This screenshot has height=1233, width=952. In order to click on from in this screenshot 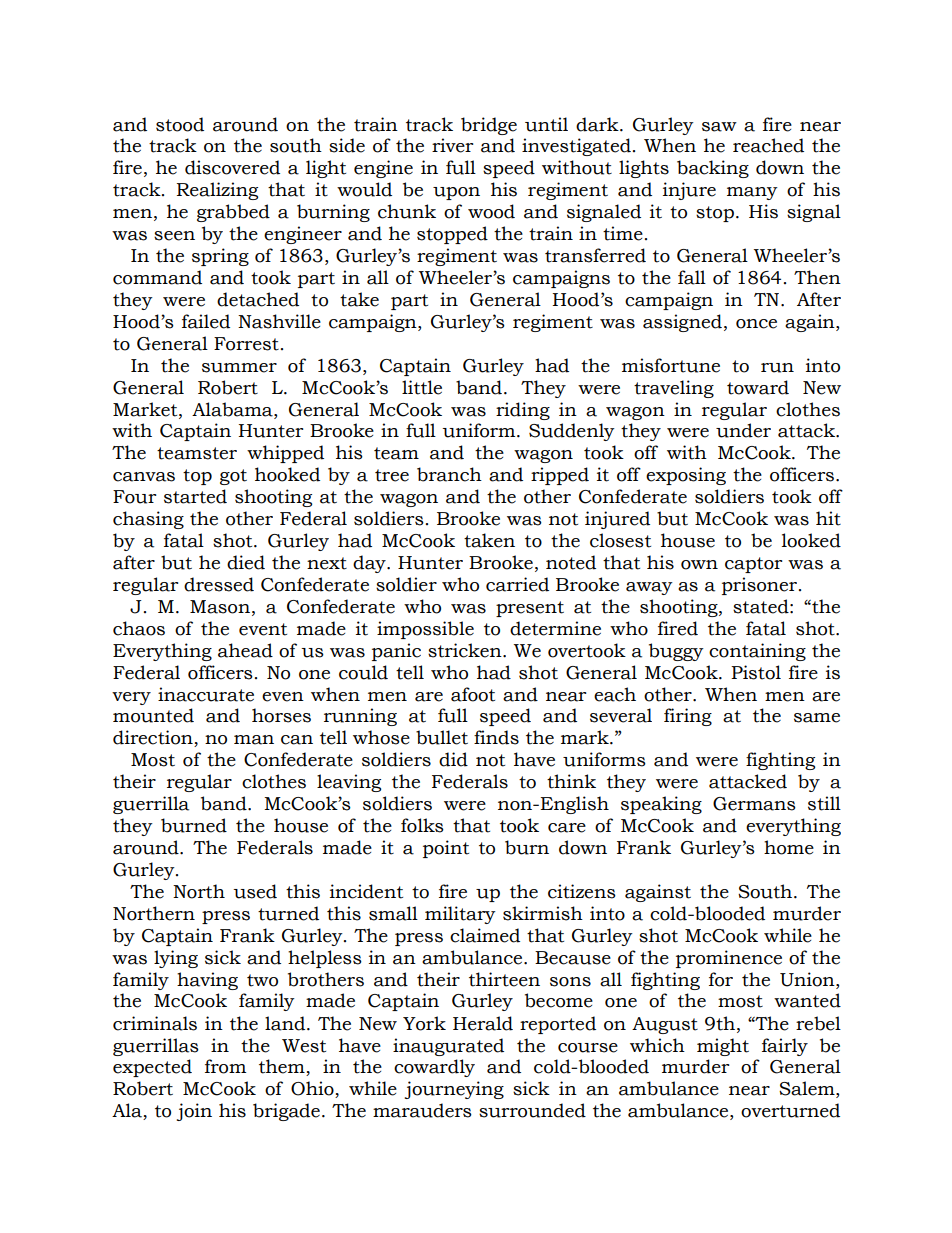, I will do `click(225, 1066)`.
